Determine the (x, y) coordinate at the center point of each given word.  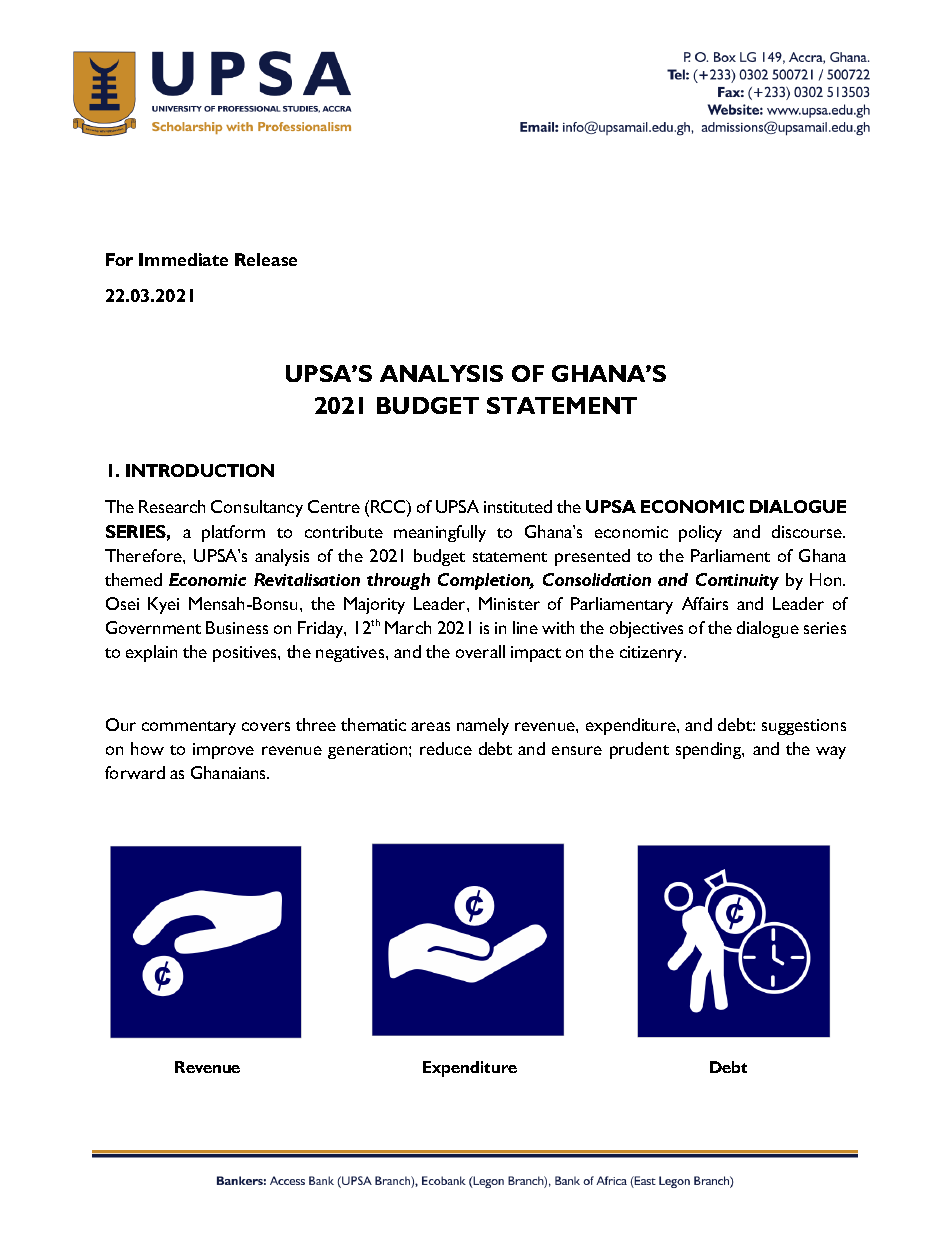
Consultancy (257, 508)
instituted (518, 506)
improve (223, 751)
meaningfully (440, 533)
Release (266, 259)
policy (700, 533)
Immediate (183, 259)
